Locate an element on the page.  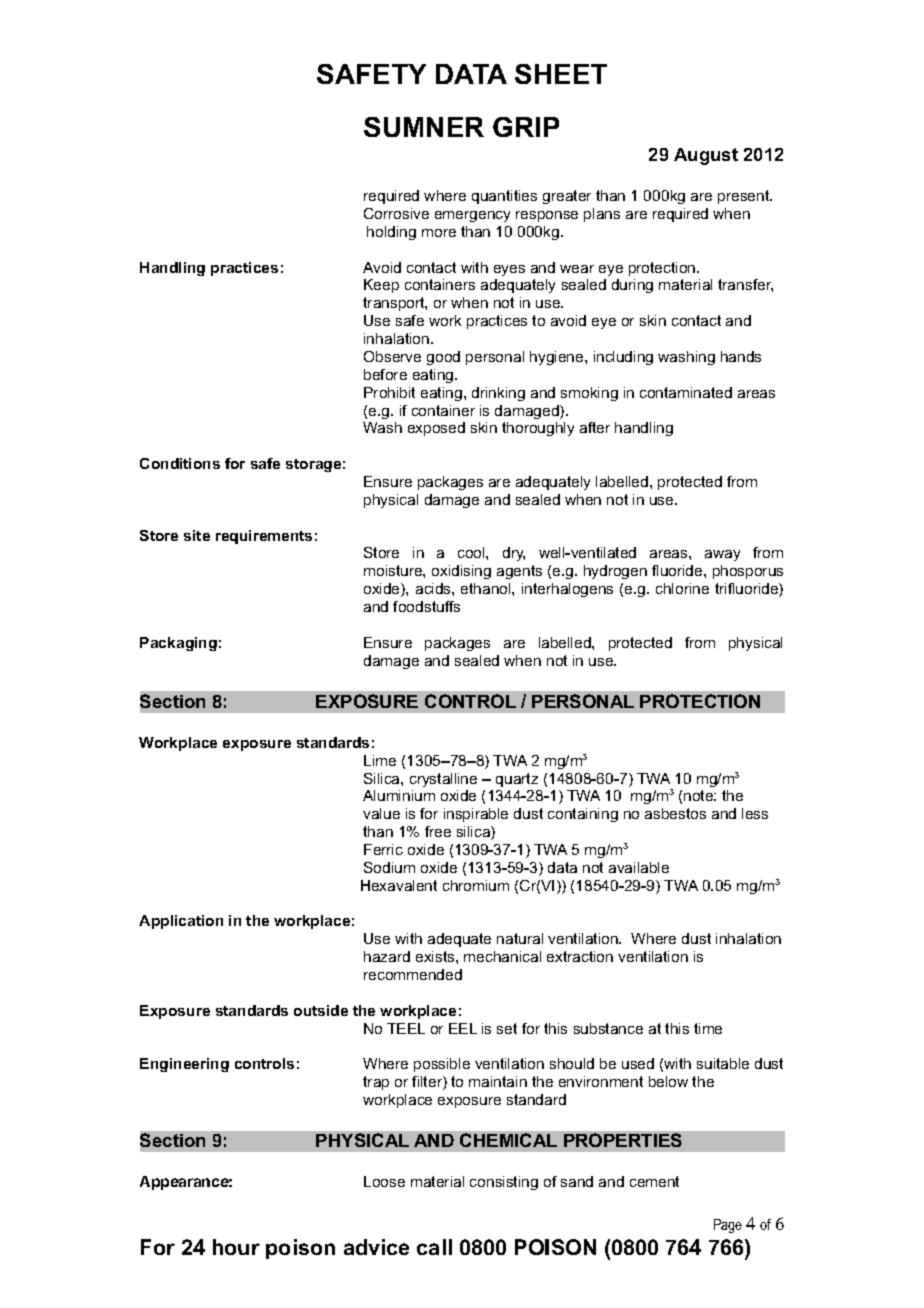
Application is located at coordinates (181, 922).
